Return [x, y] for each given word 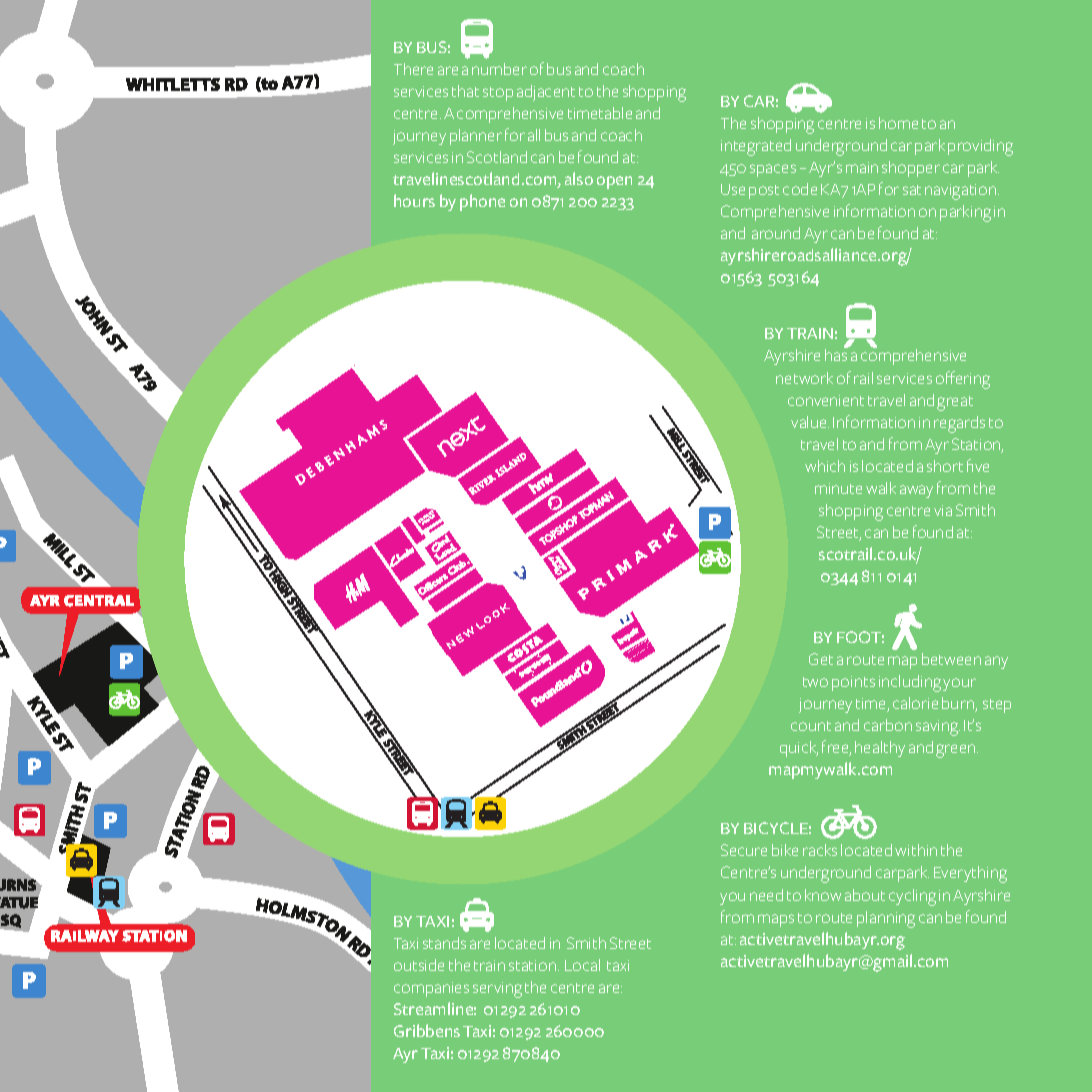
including [910, 683]
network [804, 378]
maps [776, 920]
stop [498, 94]
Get [821, 659]
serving [497, 990]
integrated [756, 147]
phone [482, 202]
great [955, 403]
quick [799, 749]
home [898, 123]
